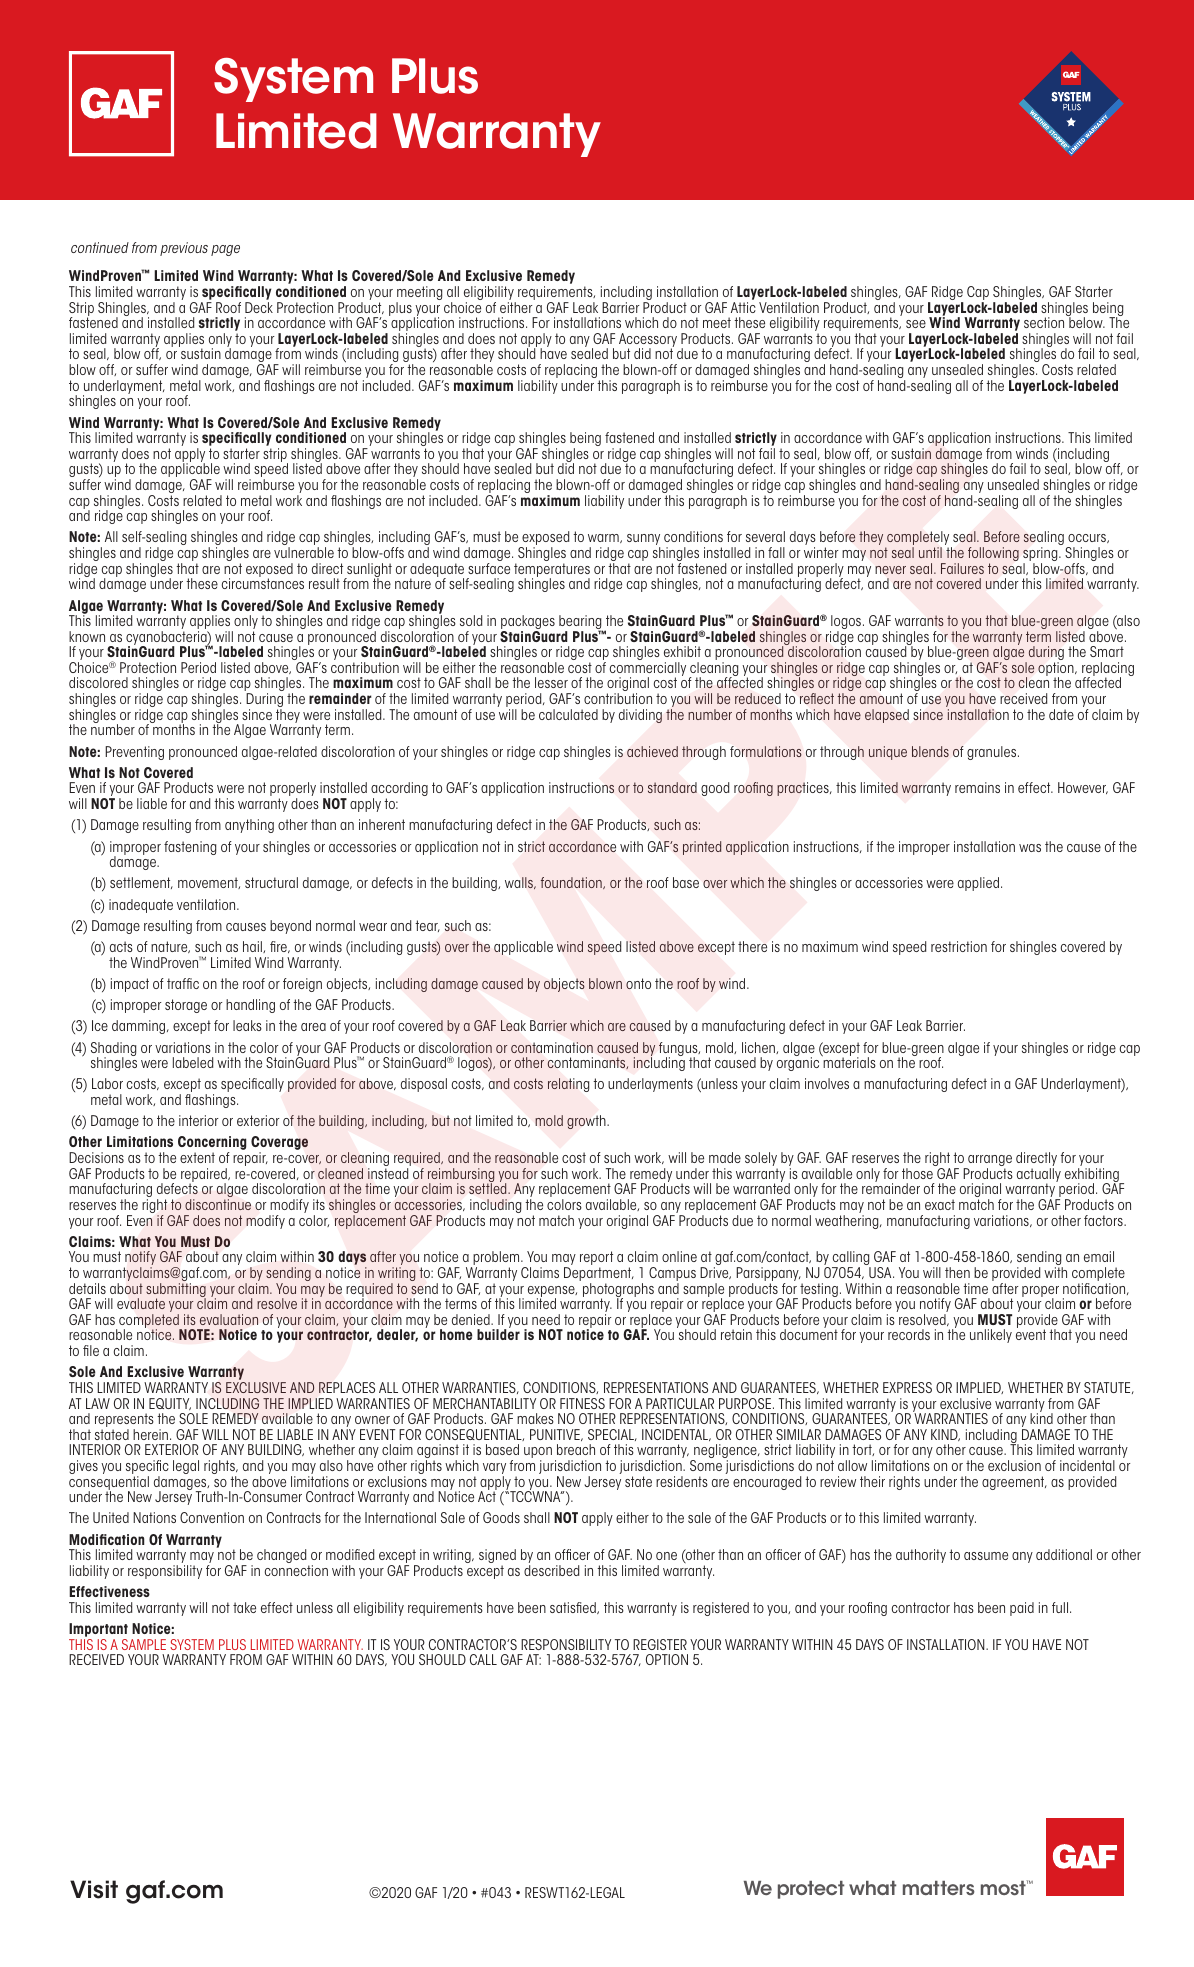 This screenshot has width=1194, height=1967. Describe the element at coordinates (991, 1336) in the screenshot. I see `unlikely` at that location.
